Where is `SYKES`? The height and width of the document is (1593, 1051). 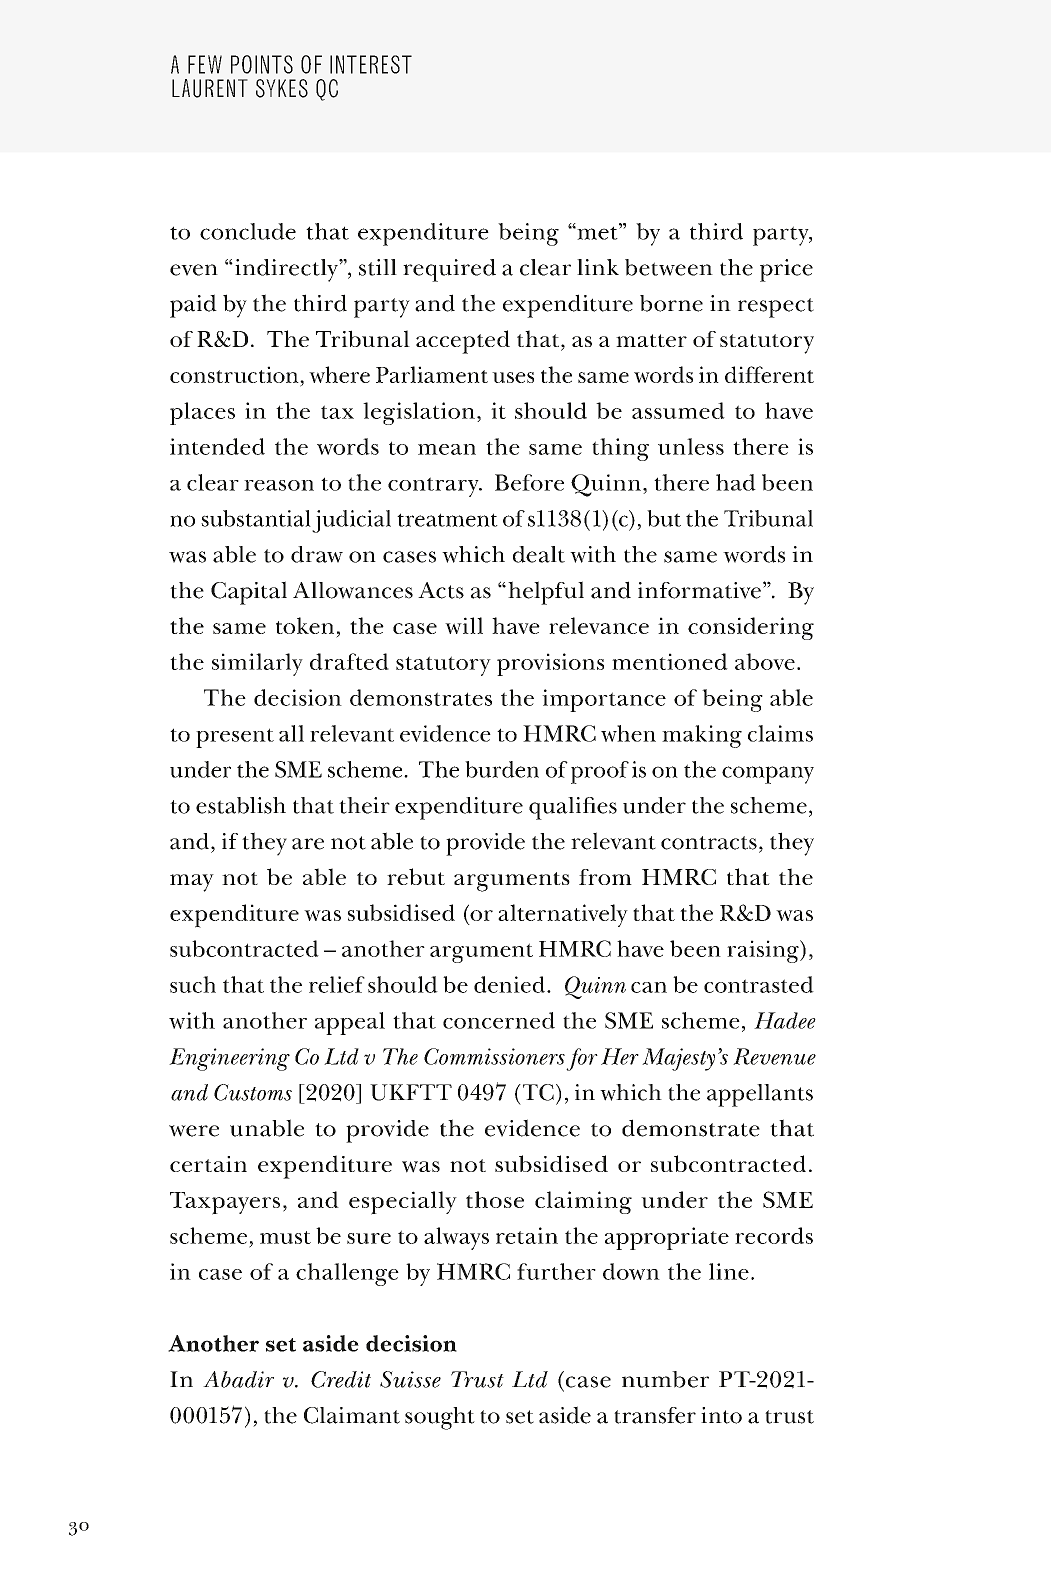
SYKES is located at coordinates (282, 88).
